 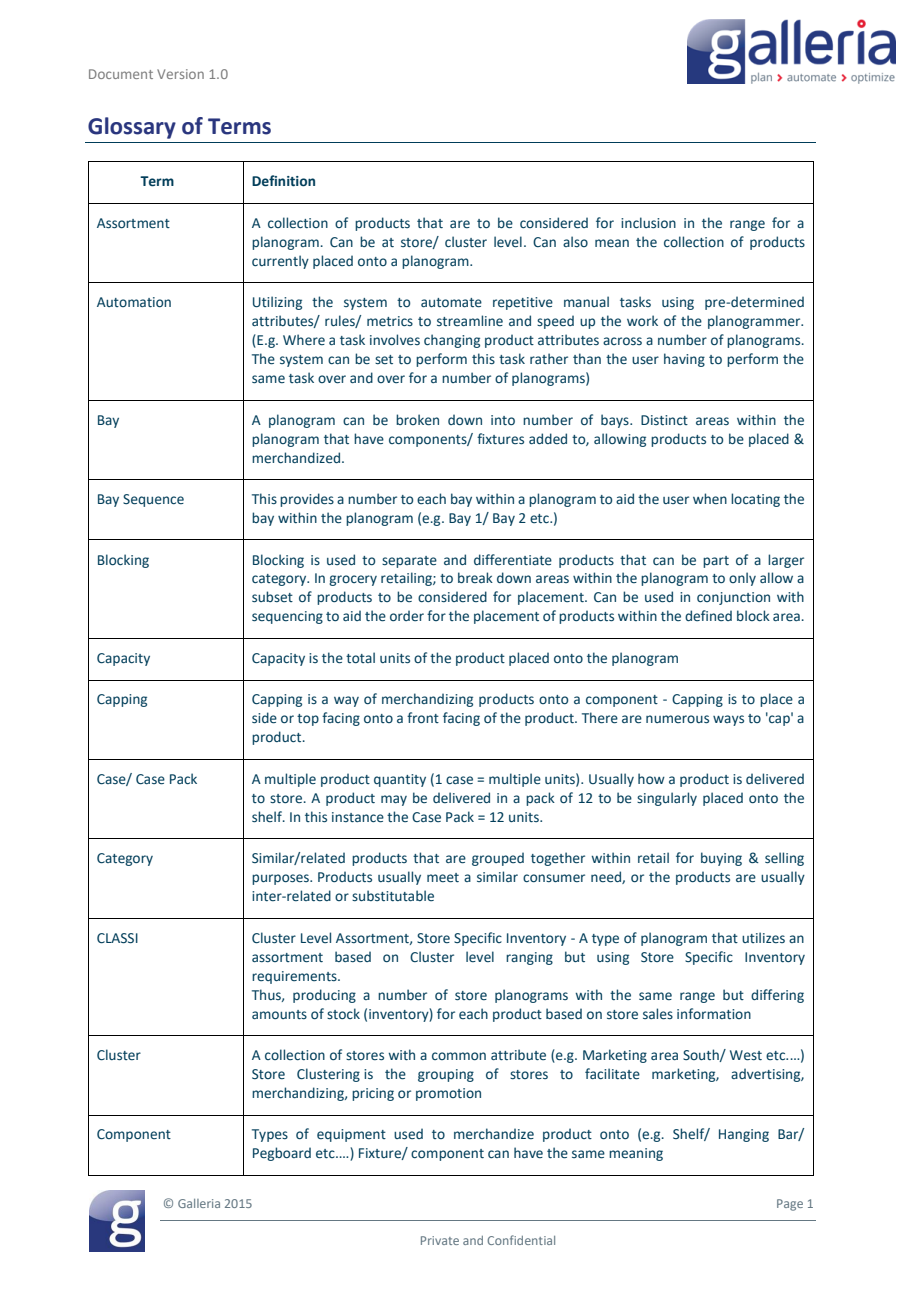 What do you see at coordinates (180, 74) in the screenshot?
I see `Version` at bounding box center [180, 74].
